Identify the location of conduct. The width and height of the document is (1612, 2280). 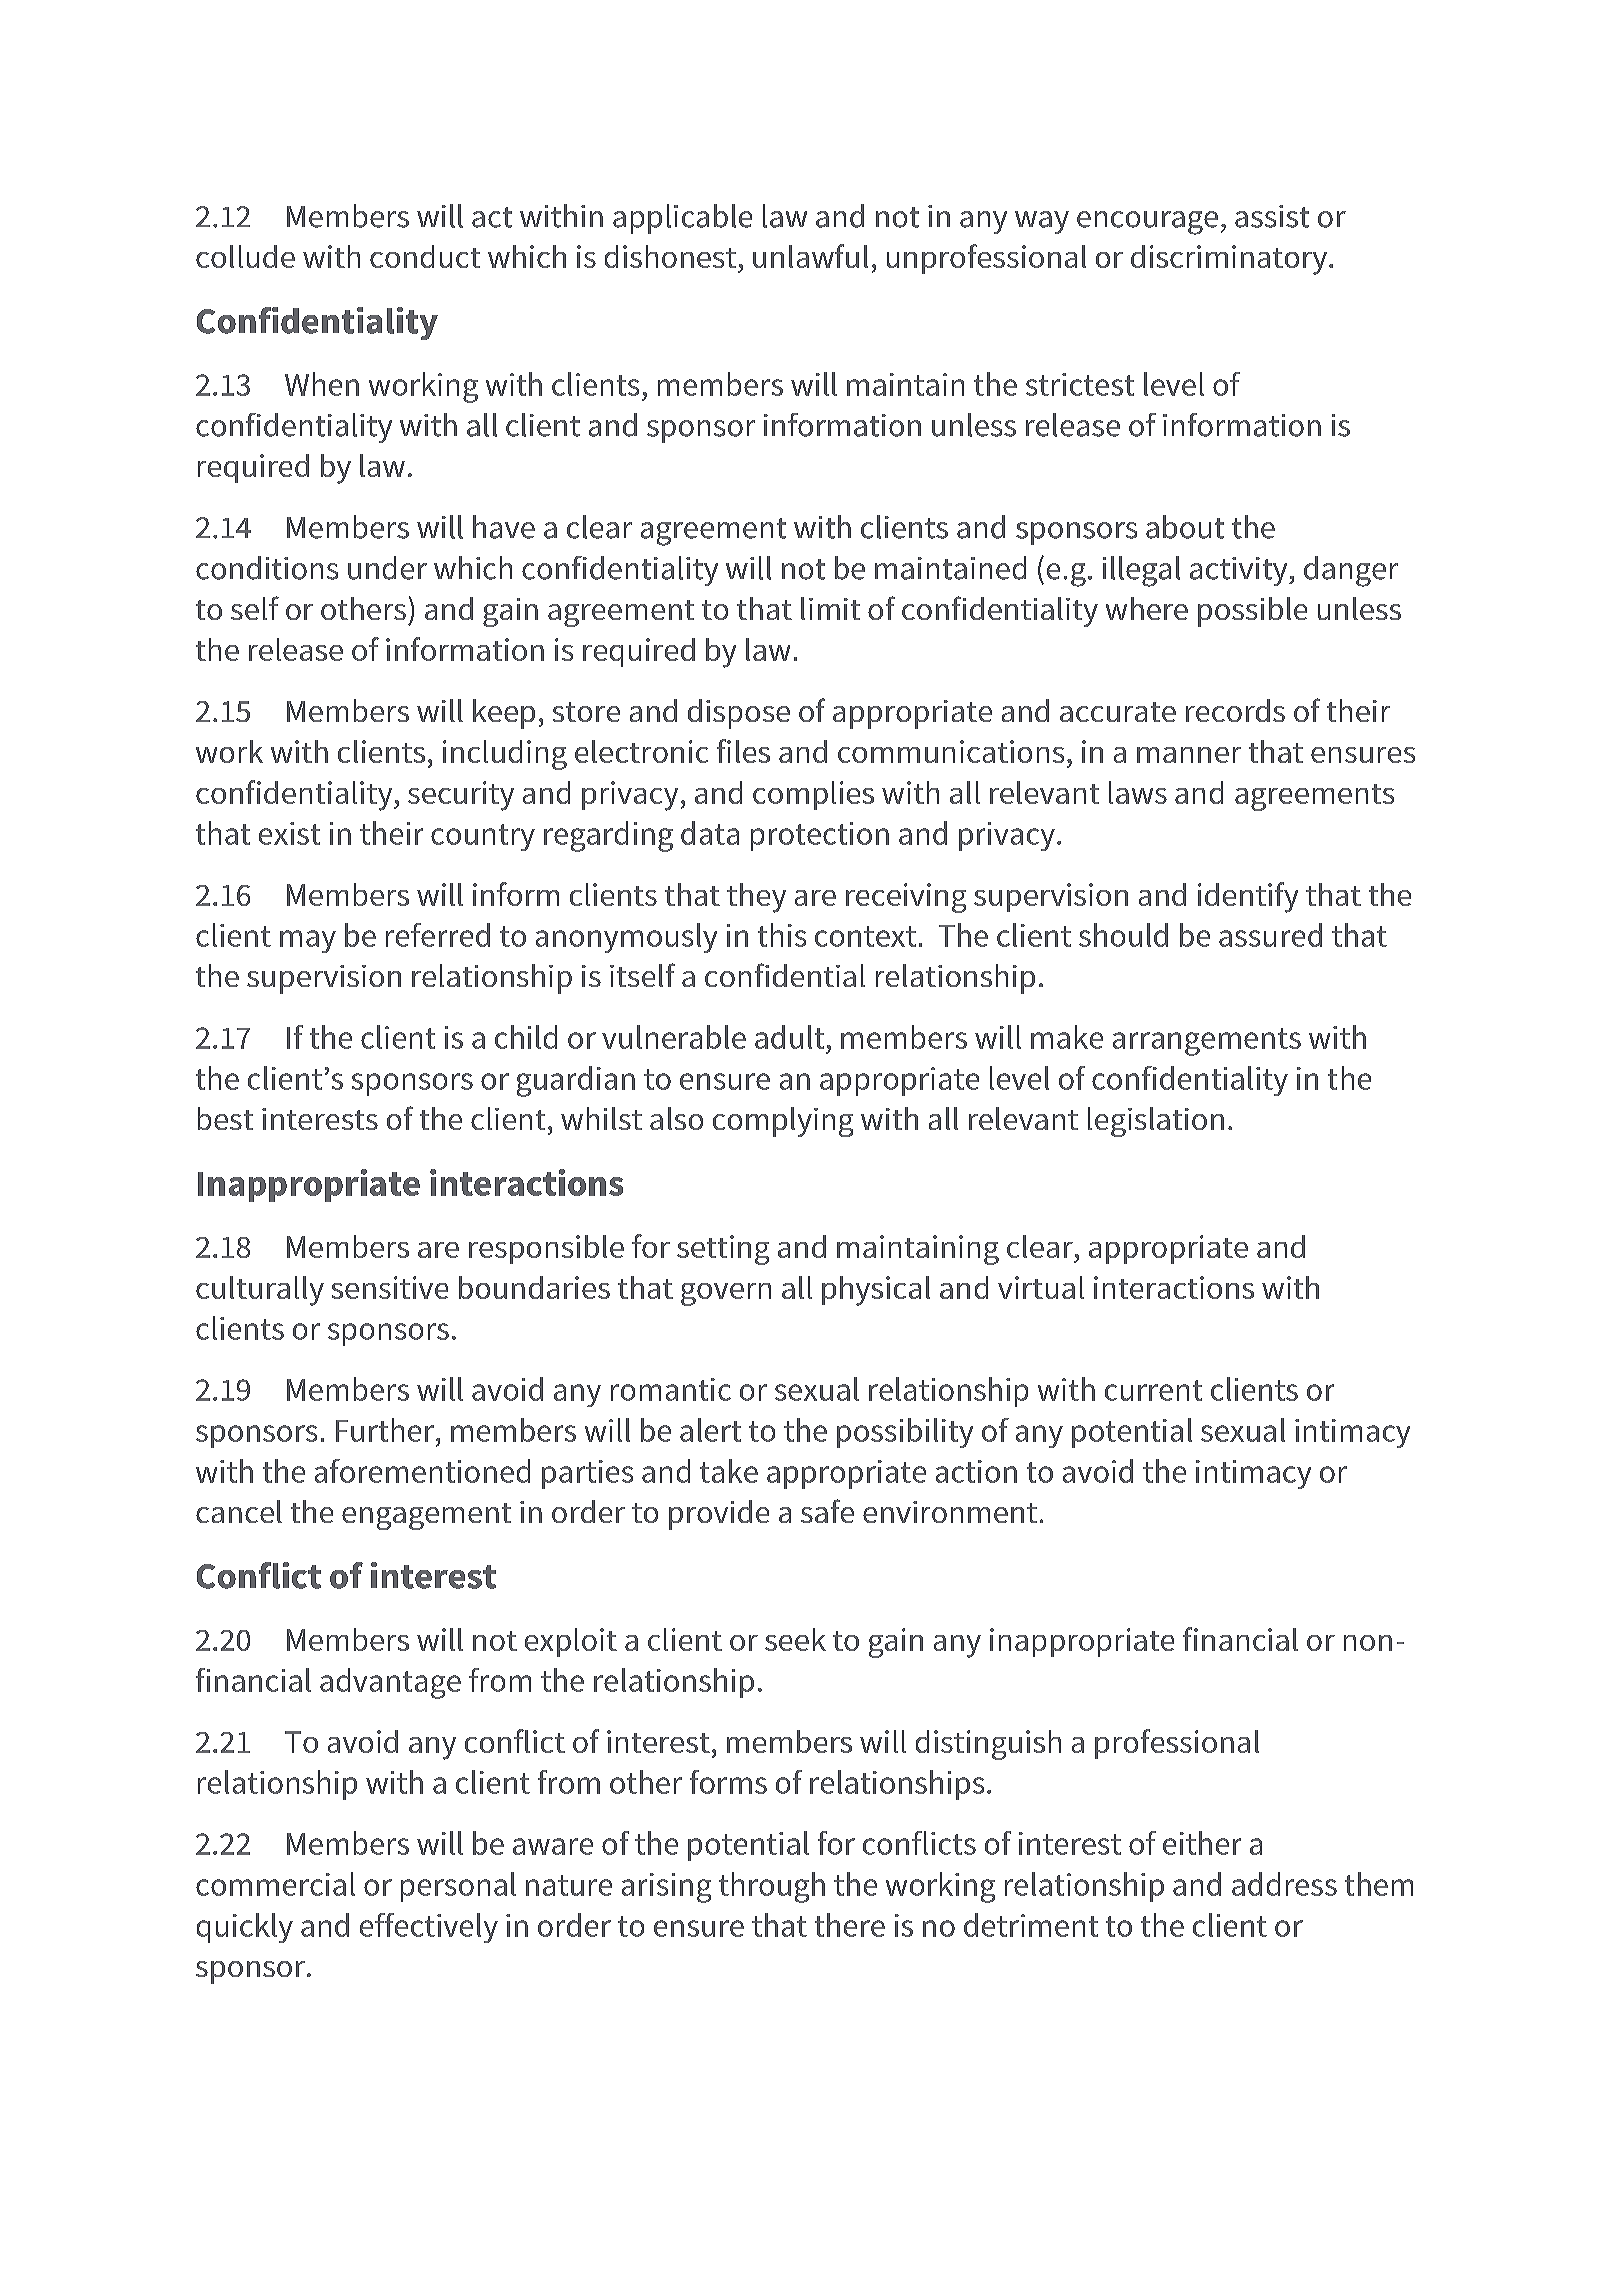
(425, 256).
